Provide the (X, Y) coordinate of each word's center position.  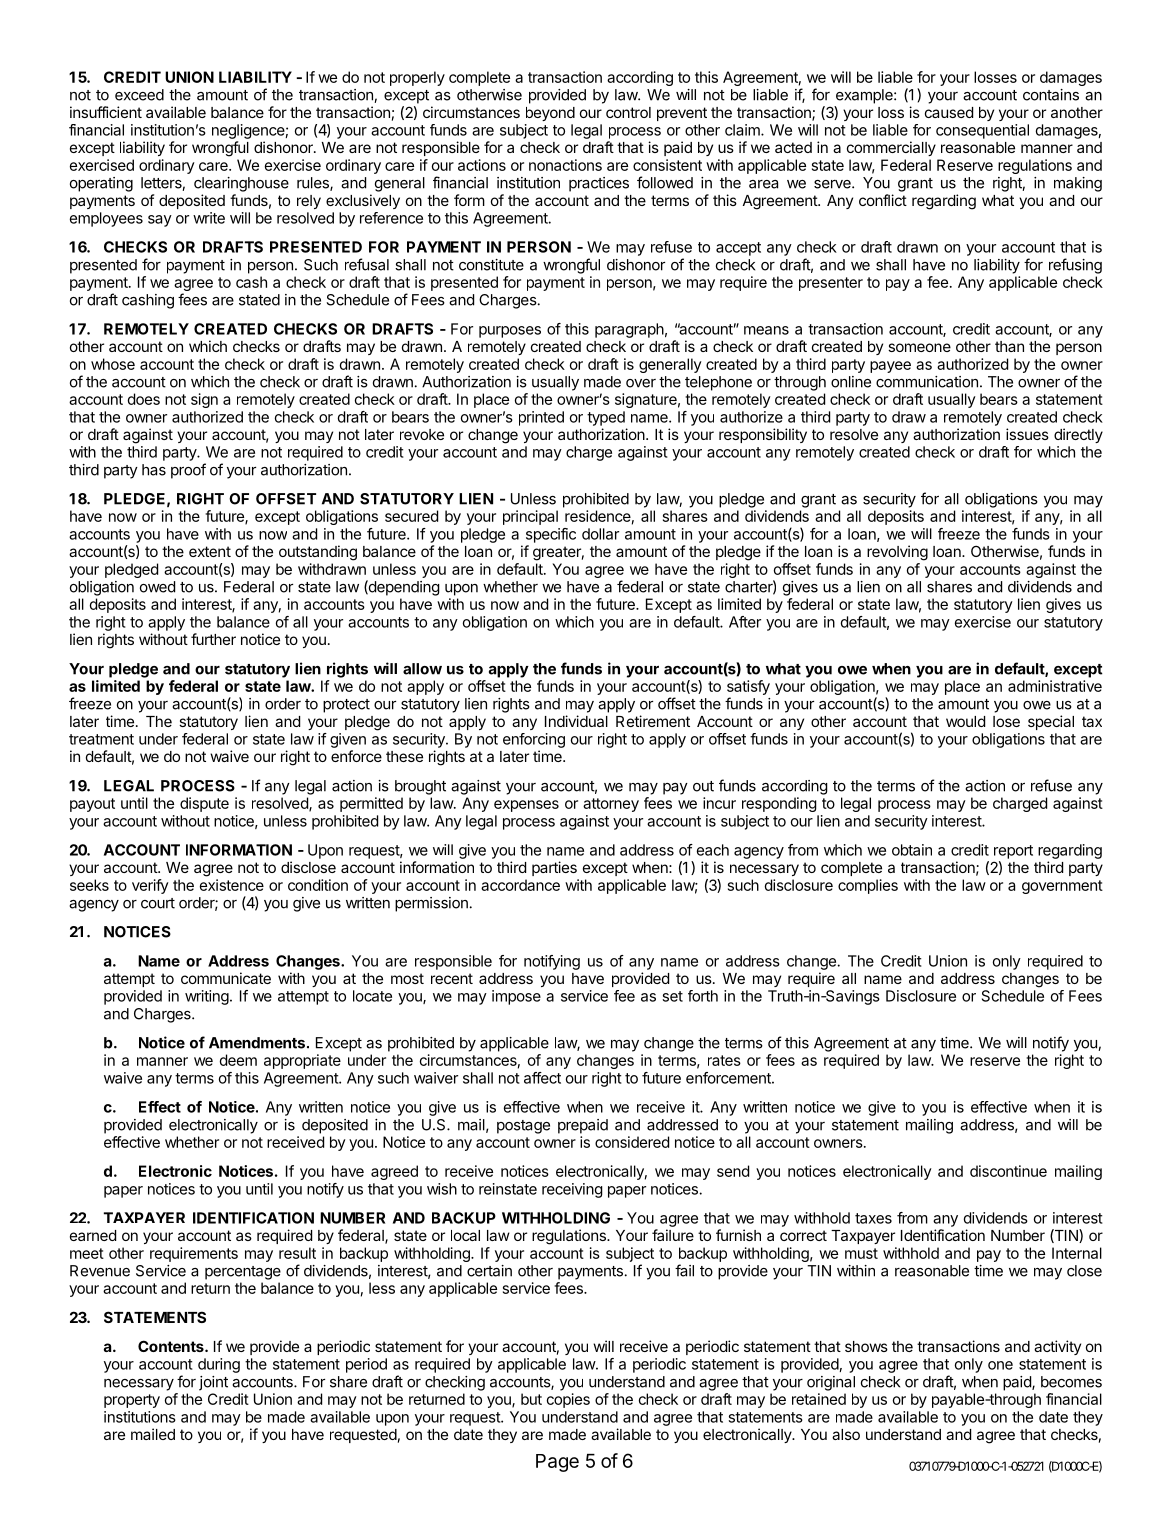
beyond (550, 114)
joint (213, 1383)
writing (207, 997)
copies (568, 1400)
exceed (139, 95)
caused (949, 112)
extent (210, 551)
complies (868, 886)
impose (516, 997)
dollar (600, 534)
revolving (897, 553)
